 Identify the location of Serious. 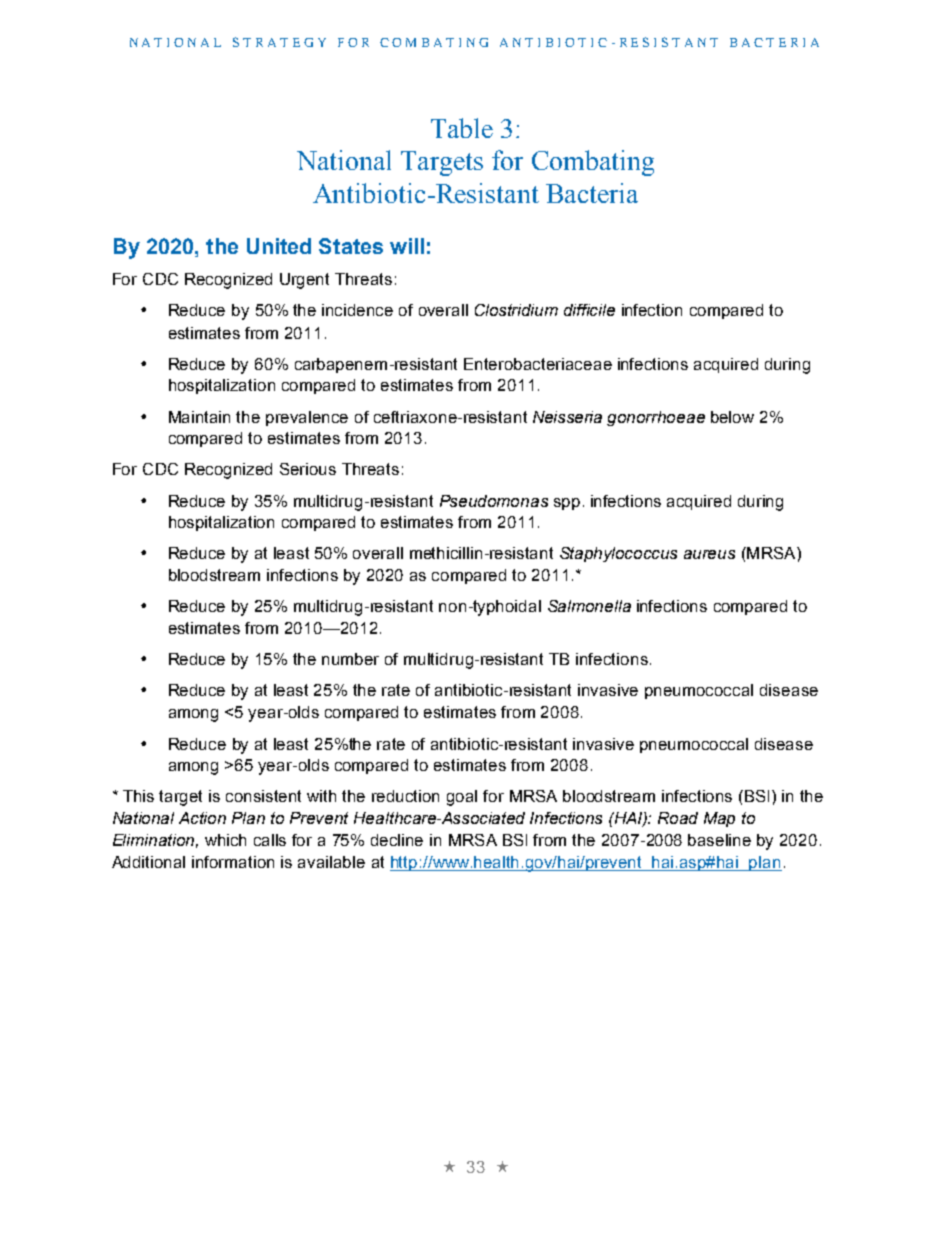
(308, 469).
